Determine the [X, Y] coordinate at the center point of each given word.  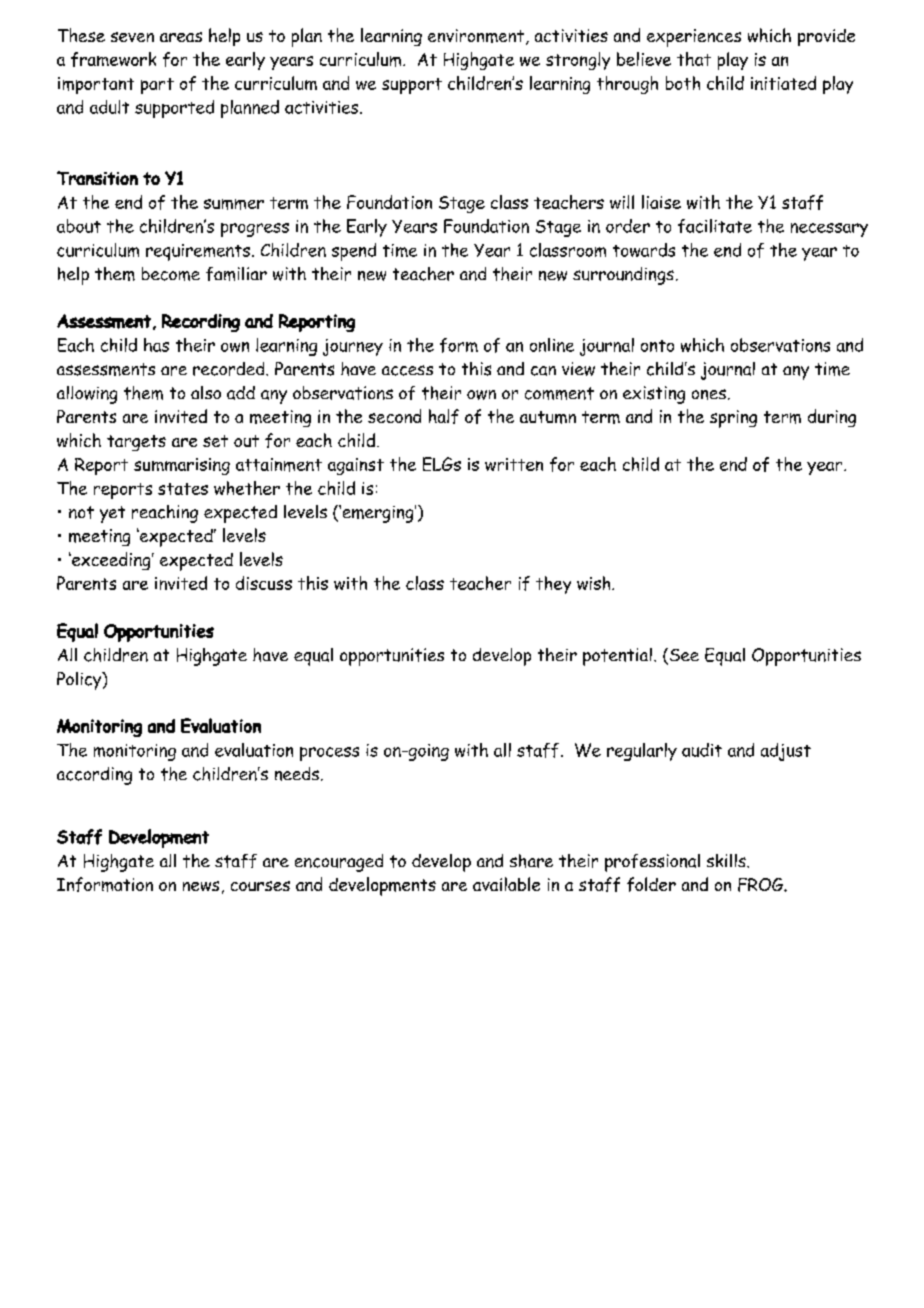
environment [476, 36]
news [201, 886]
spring [733, 419]
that [694, 59]
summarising [182, 466]
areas [181, 37]
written [514, 464]
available [506, 884]
